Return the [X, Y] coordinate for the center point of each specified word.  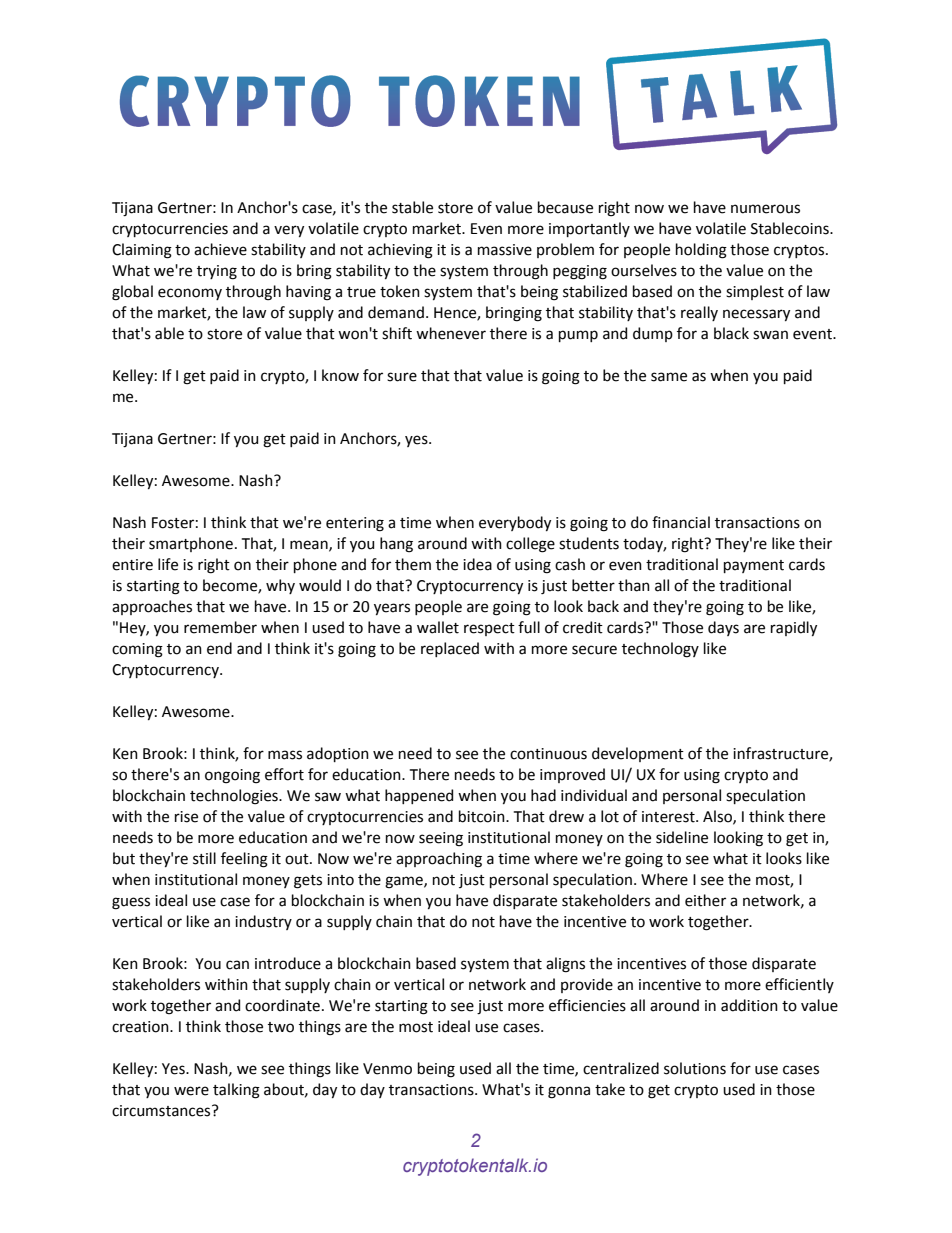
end [219, 648]
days [723, 628]
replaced [450, 649]
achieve [220, 249]
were [191, 1091]
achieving [400, 251]
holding [701, 251]
